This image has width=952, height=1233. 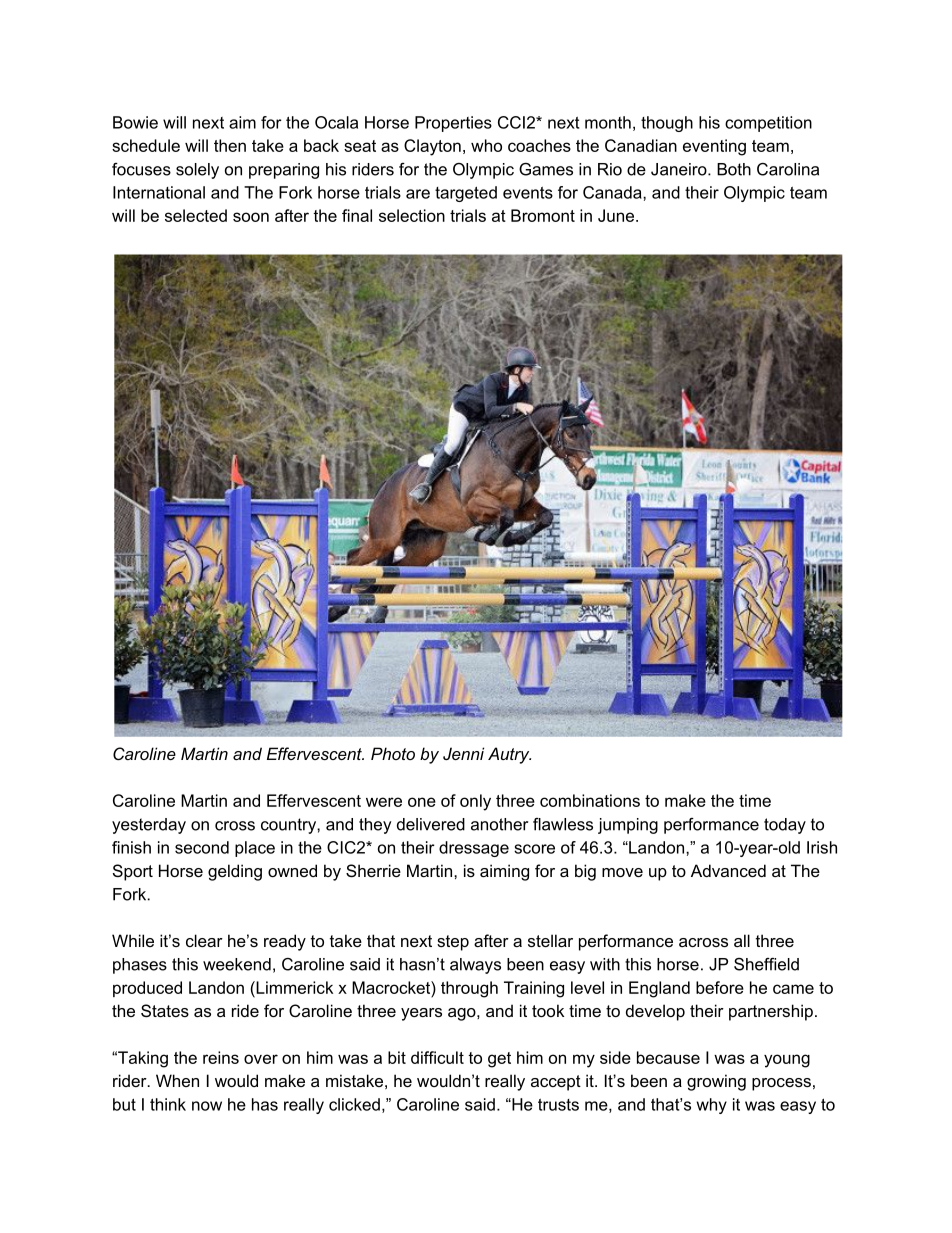 What do you see at coordinates (221, 1057) in the image?
I see `reins` at bounding box center [221, 1057].
